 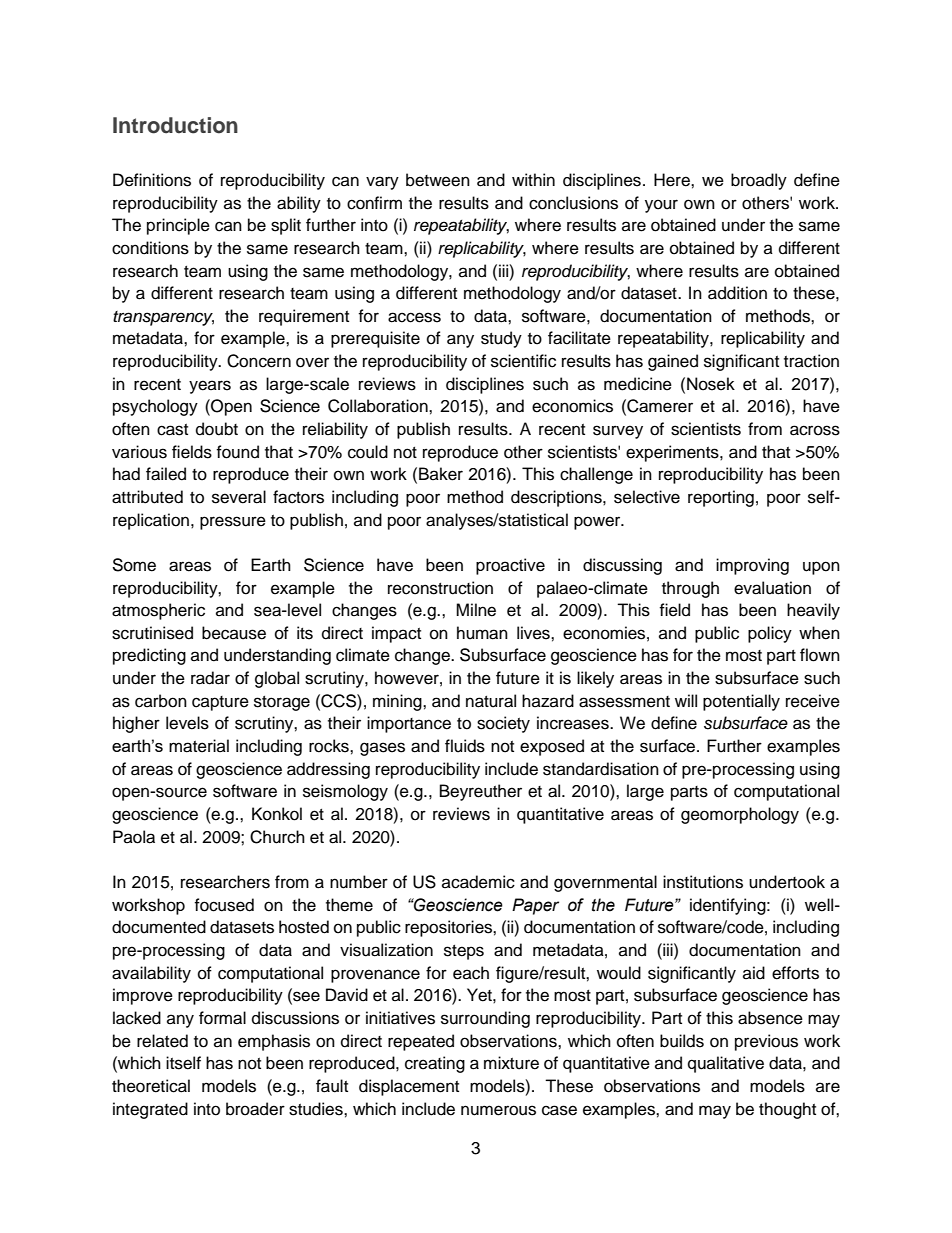 What do you see at coordinates (770, 634) in the screenshot?
I see `policy` at bounding box center [770, 634].
